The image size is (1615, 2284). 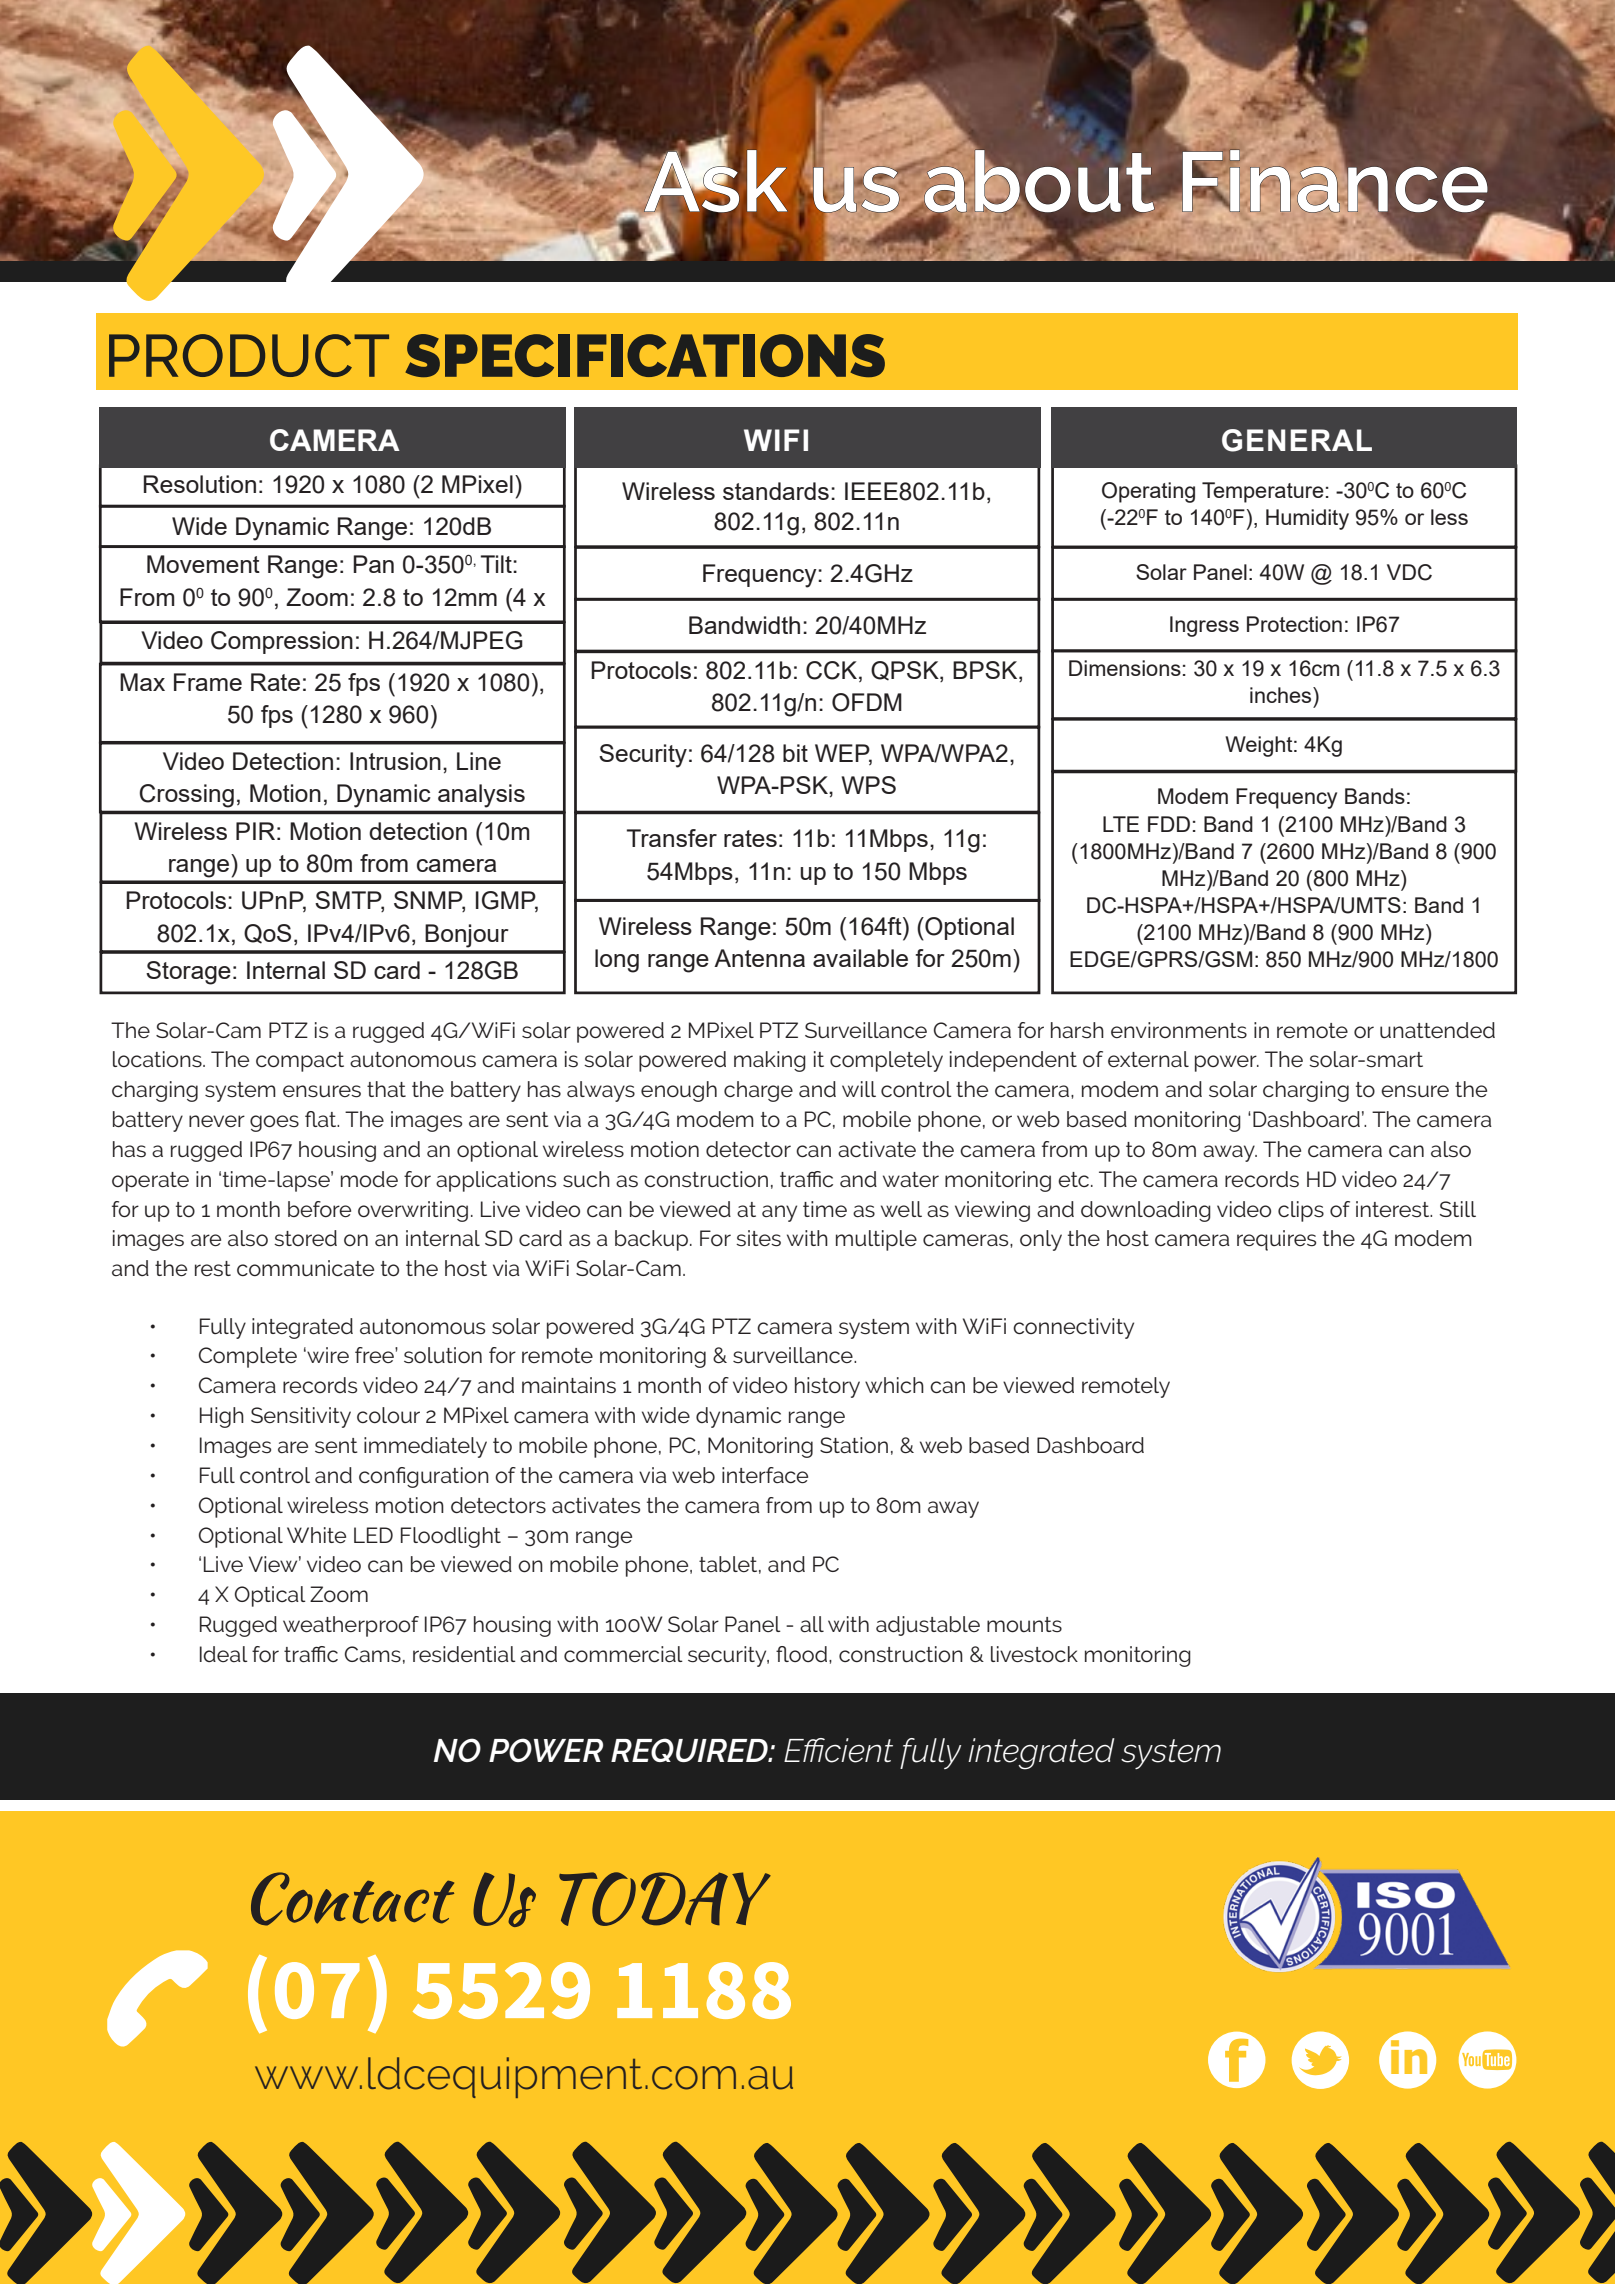 I want to click on standards, so click(x=776, y=491).
